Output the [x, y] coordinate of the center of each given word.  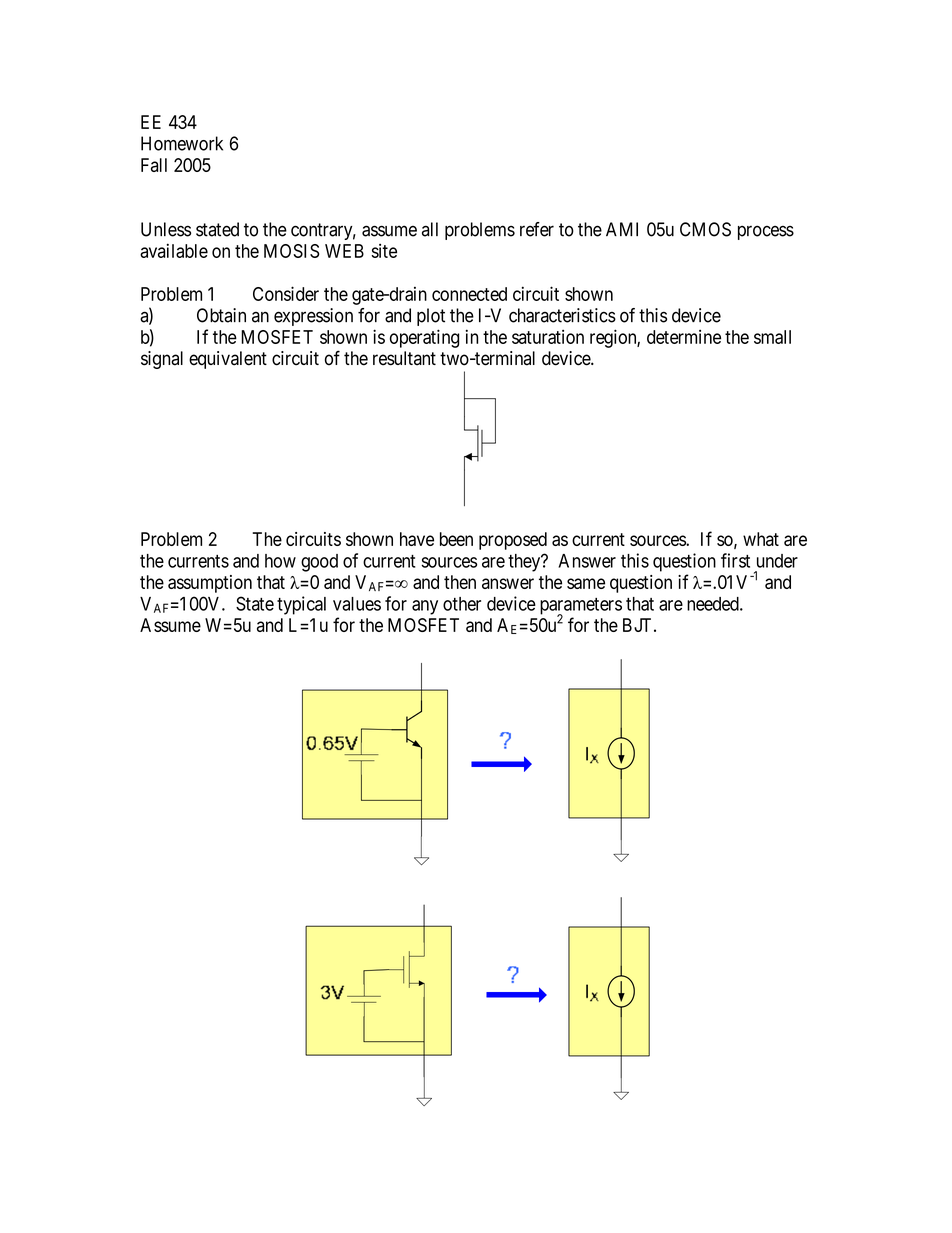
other [462, 604]
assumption [210, 584]
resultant [404, 358]
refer [537, 229]
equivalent [228, 360]
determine [684, 337]
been [456, 539]
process [766, 232]
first [735, 560]
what [761, 539]
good [319, 563]
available [174, 250]
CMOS [705, 229]
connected [469, 294]
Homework [182, 143]
